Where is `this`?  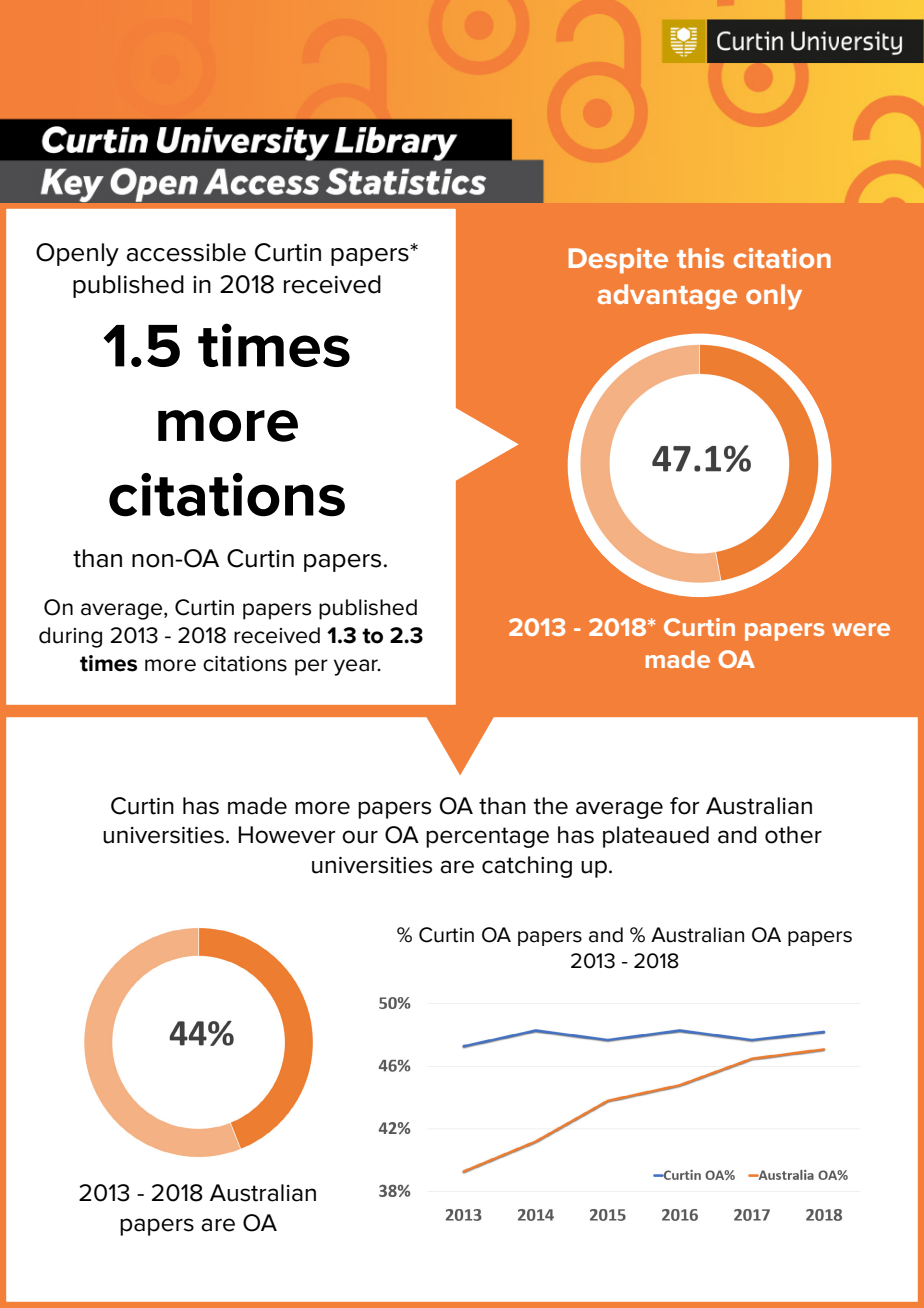
this is located at coordinates (700, 258).
